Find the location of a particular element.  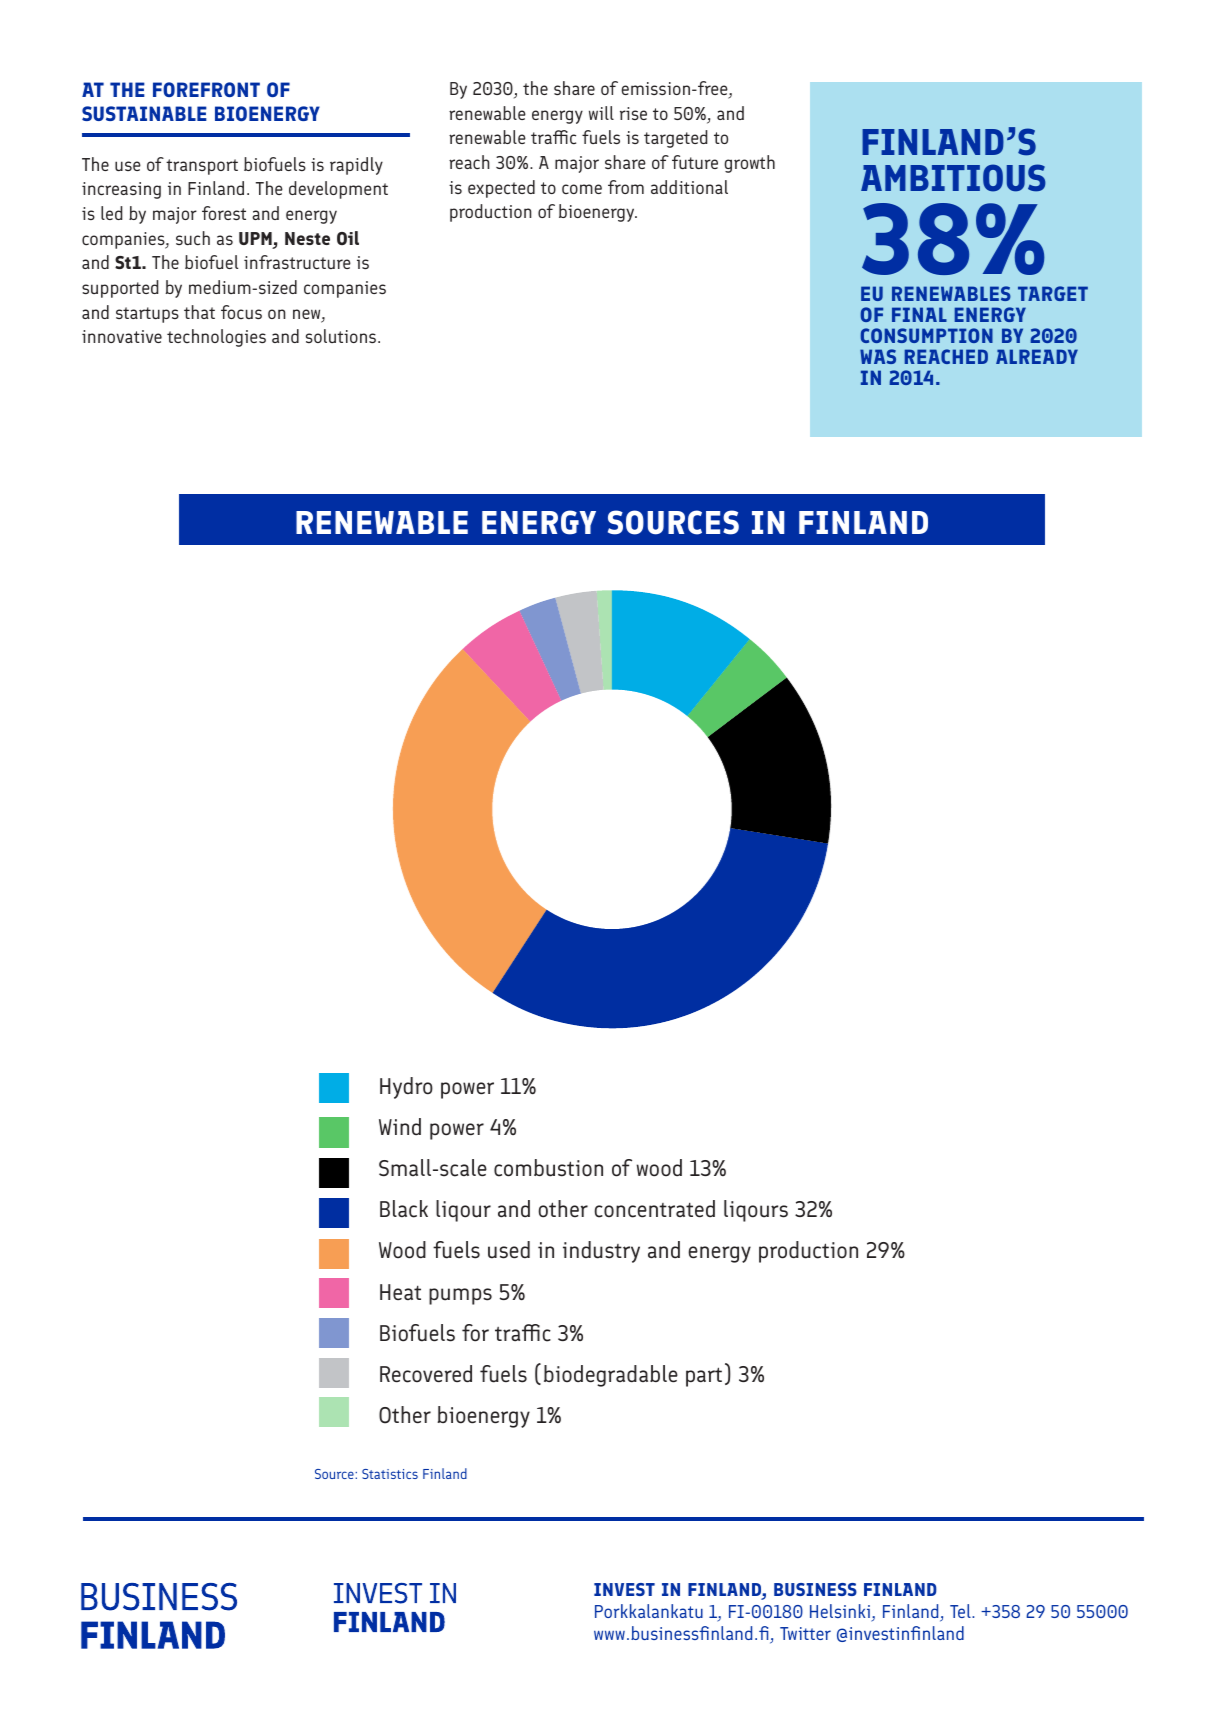

AMBITIOUS is located at coordinates (953, 178).
